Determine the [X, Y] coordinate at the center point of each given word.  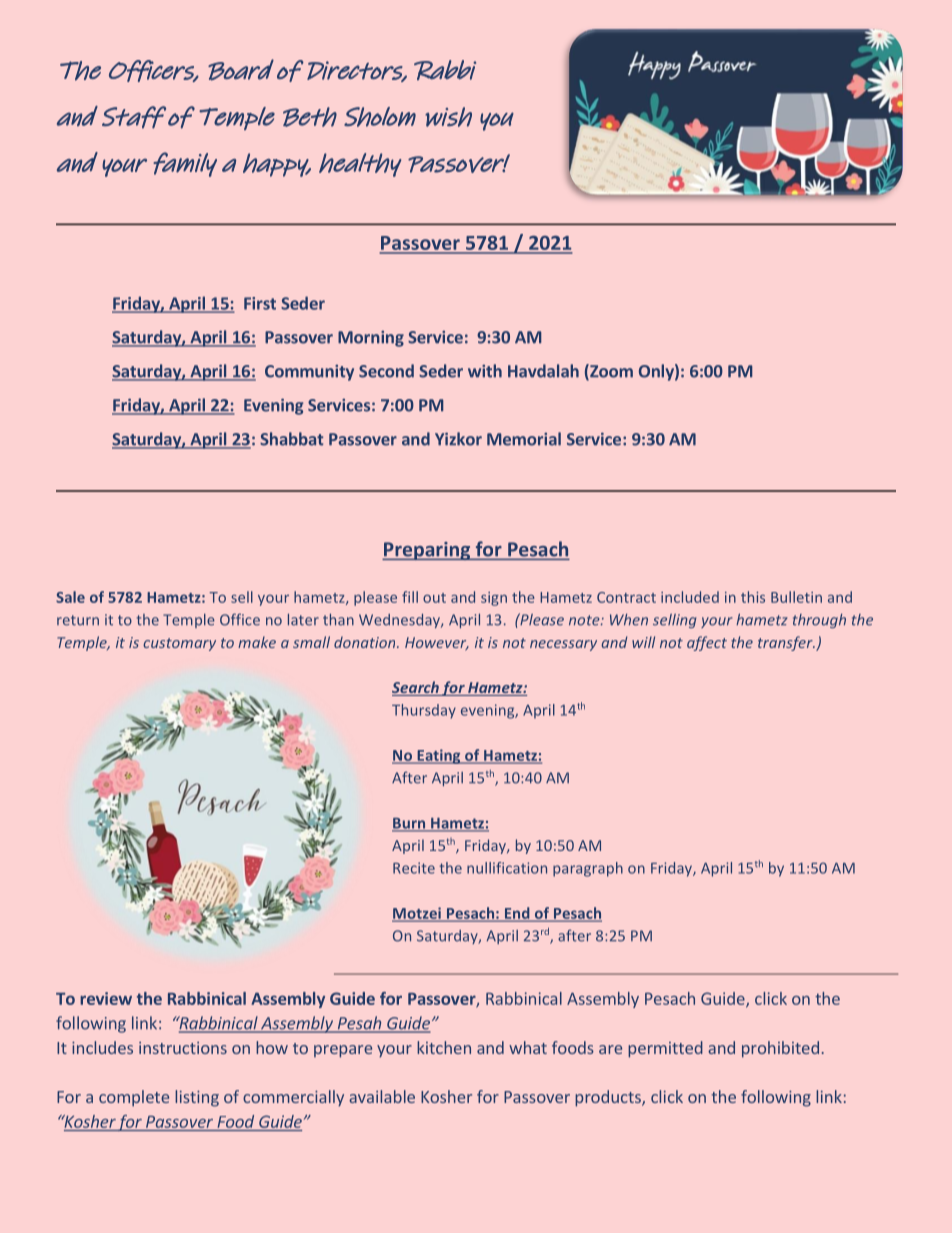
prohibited [780, 1049]
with [485, 371]
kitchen [444, 1047]
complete [134, 1098]
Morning [371, 339]
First [260, 303]
